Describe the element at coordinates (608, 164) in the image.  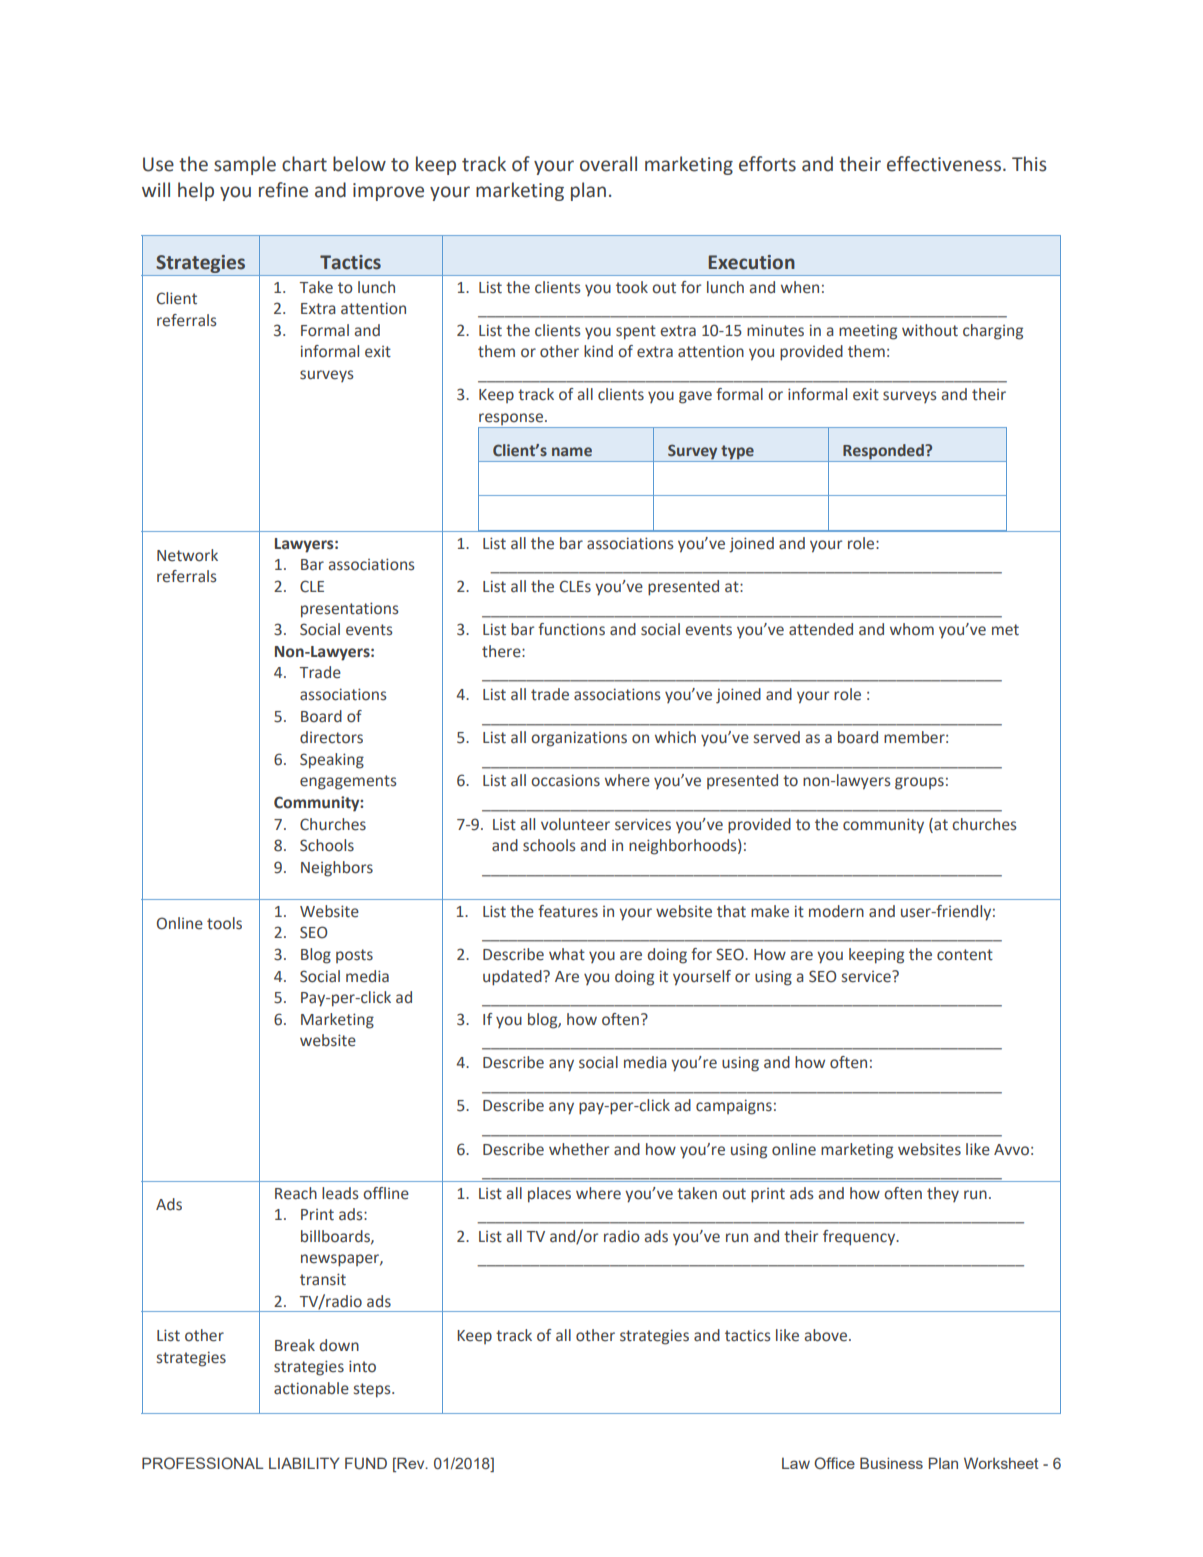
I see `overall` at that location.
